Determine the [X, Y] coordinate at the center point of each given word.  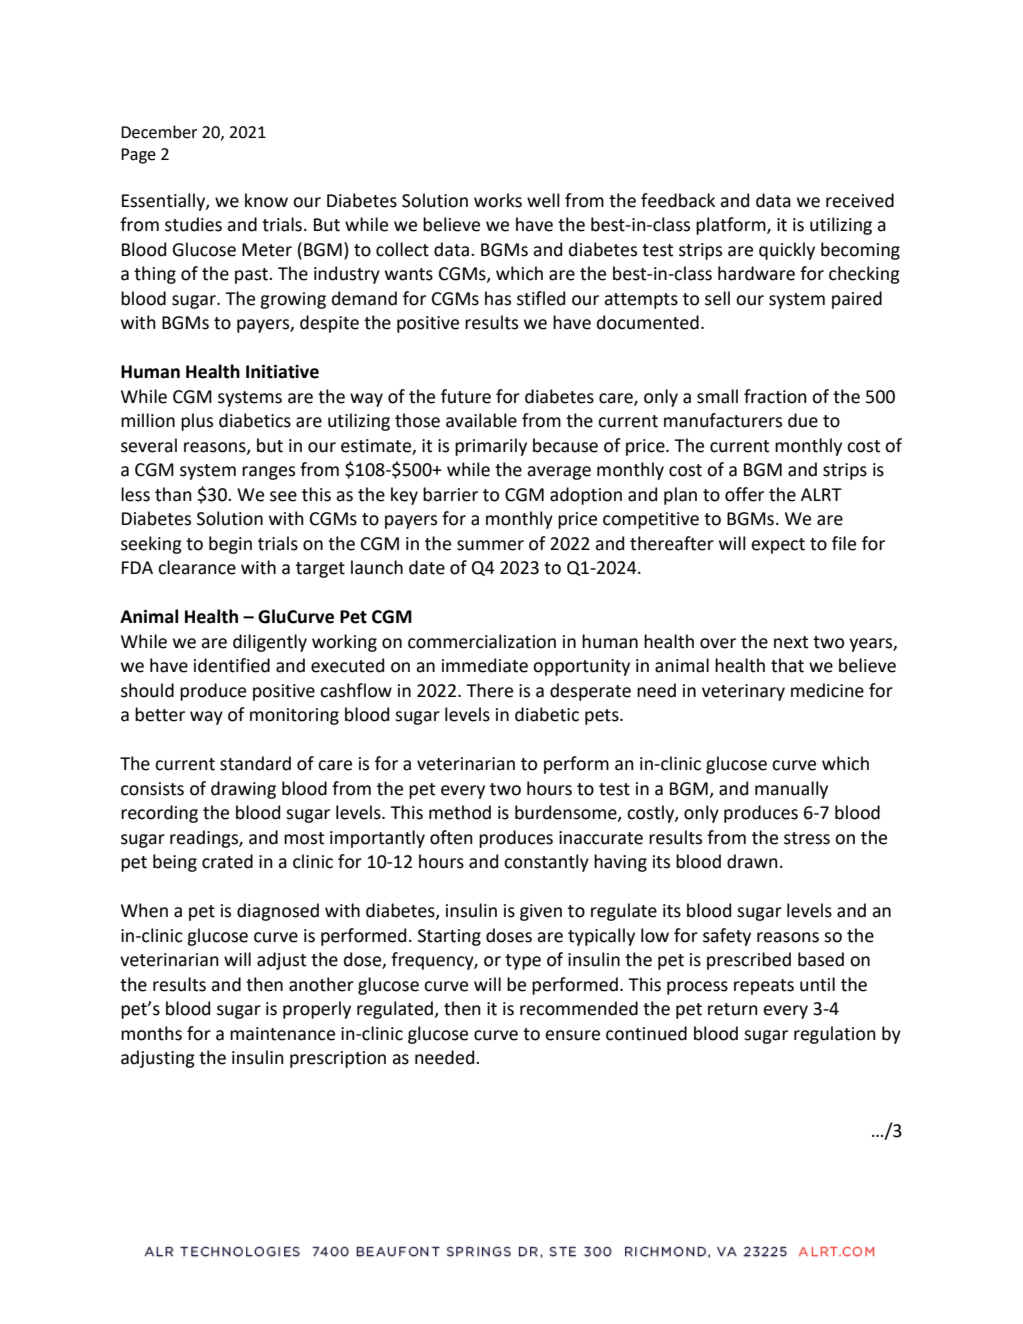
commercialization [482, 641]
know [266, 200]
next [791, 642]
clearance [197, 567]
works [498, 200]
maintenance [282, 1034]
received [860, 200]
